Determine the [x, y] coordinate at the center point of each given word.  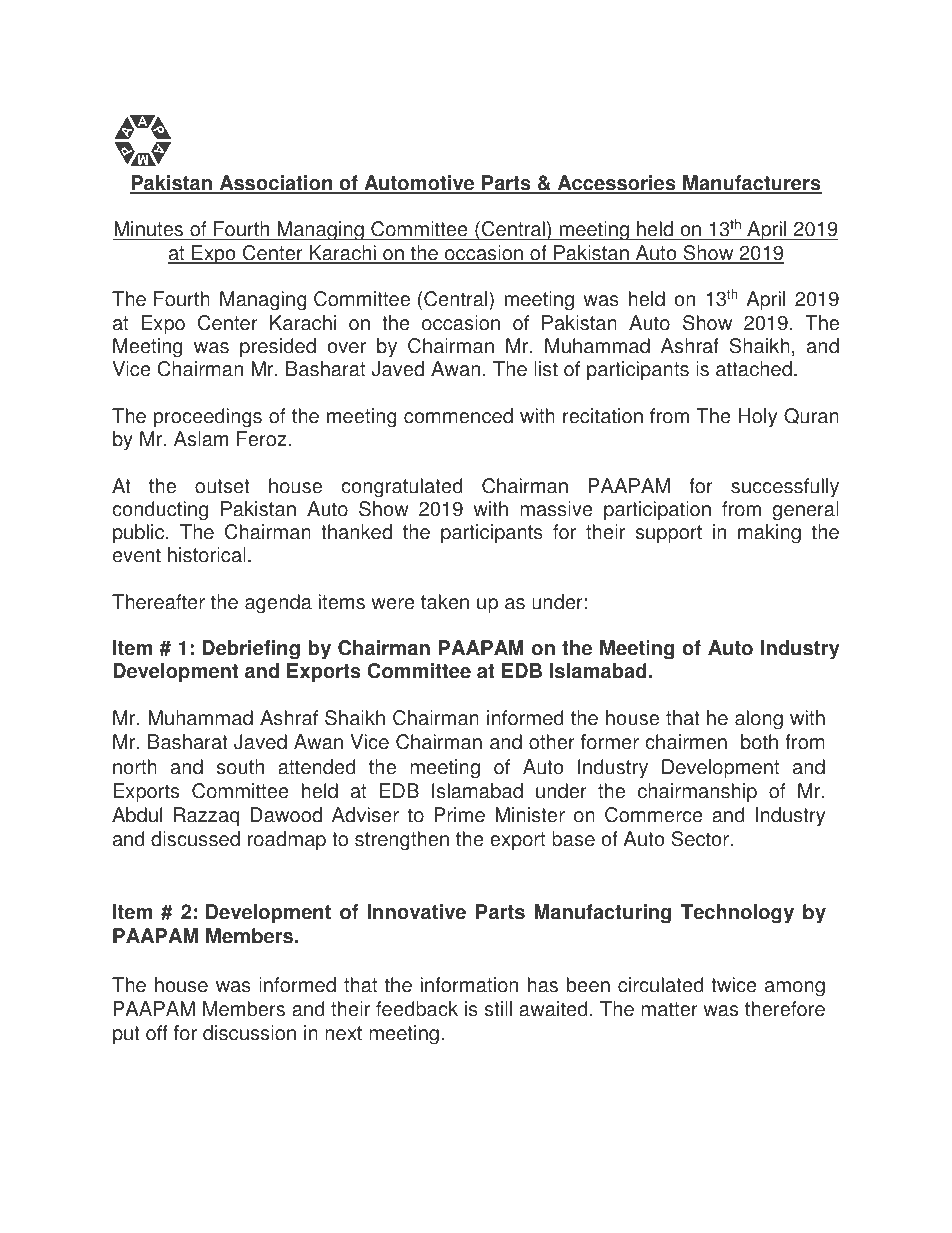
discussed [195, 839]
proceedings [208, 418]
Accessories [616, 184]
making [769, 534]
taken [445, 602]
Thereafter [158, 602]
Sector [700, 839]
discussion [249, 1033]
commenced [458, 416]
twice [734, 985]
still [498, 1009]
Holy [758, 418]
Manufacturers [751, 184]
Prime [459, 815]
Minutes [149, 230]
